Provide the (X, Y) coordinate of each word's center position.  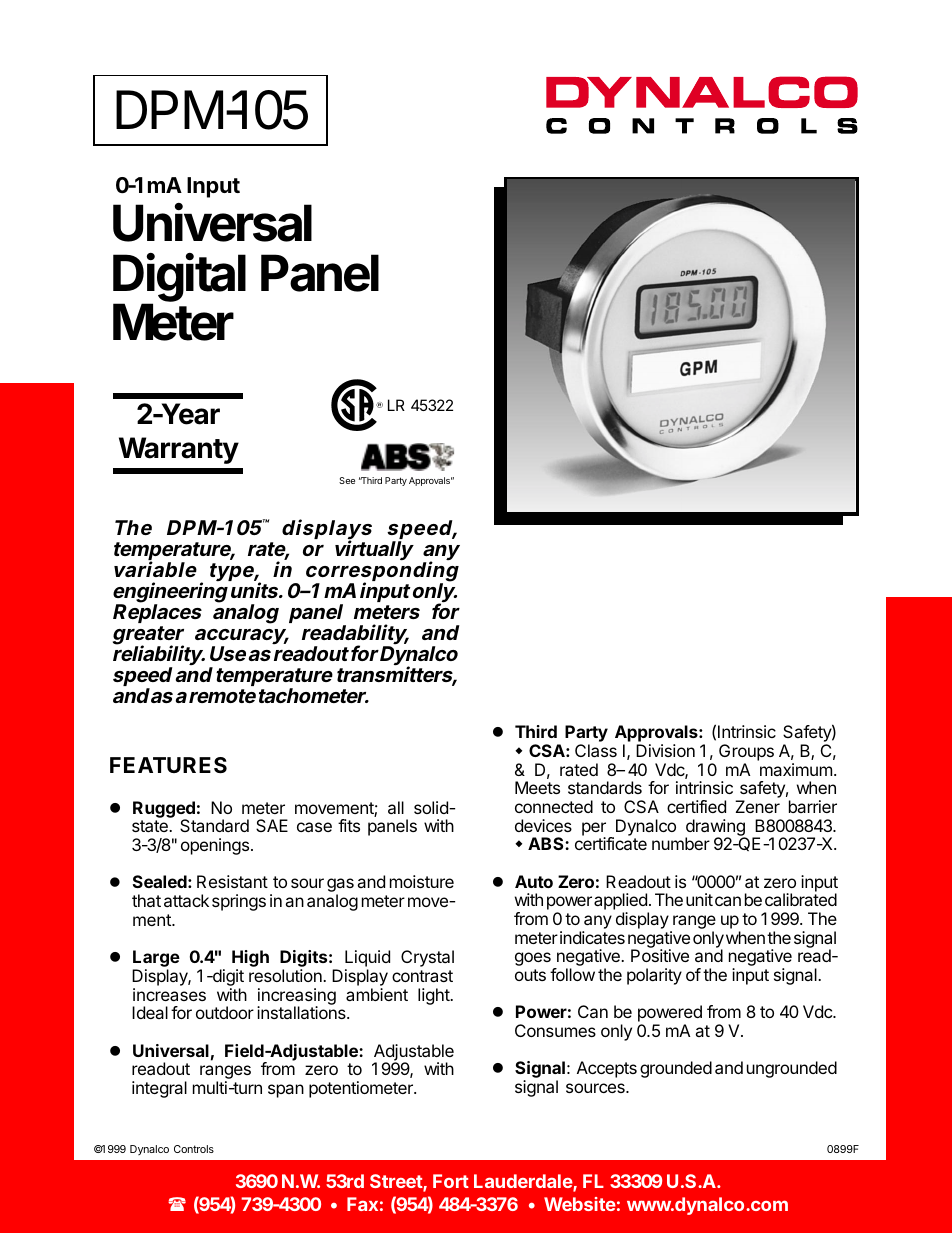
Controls (194, 1149)
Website (580, 1204)
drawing (715, 828)
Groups (746, 752)
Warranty (179, 450)
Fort (451, 1181)
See (347, 480)
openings (215, 846)
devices (543, 825)
